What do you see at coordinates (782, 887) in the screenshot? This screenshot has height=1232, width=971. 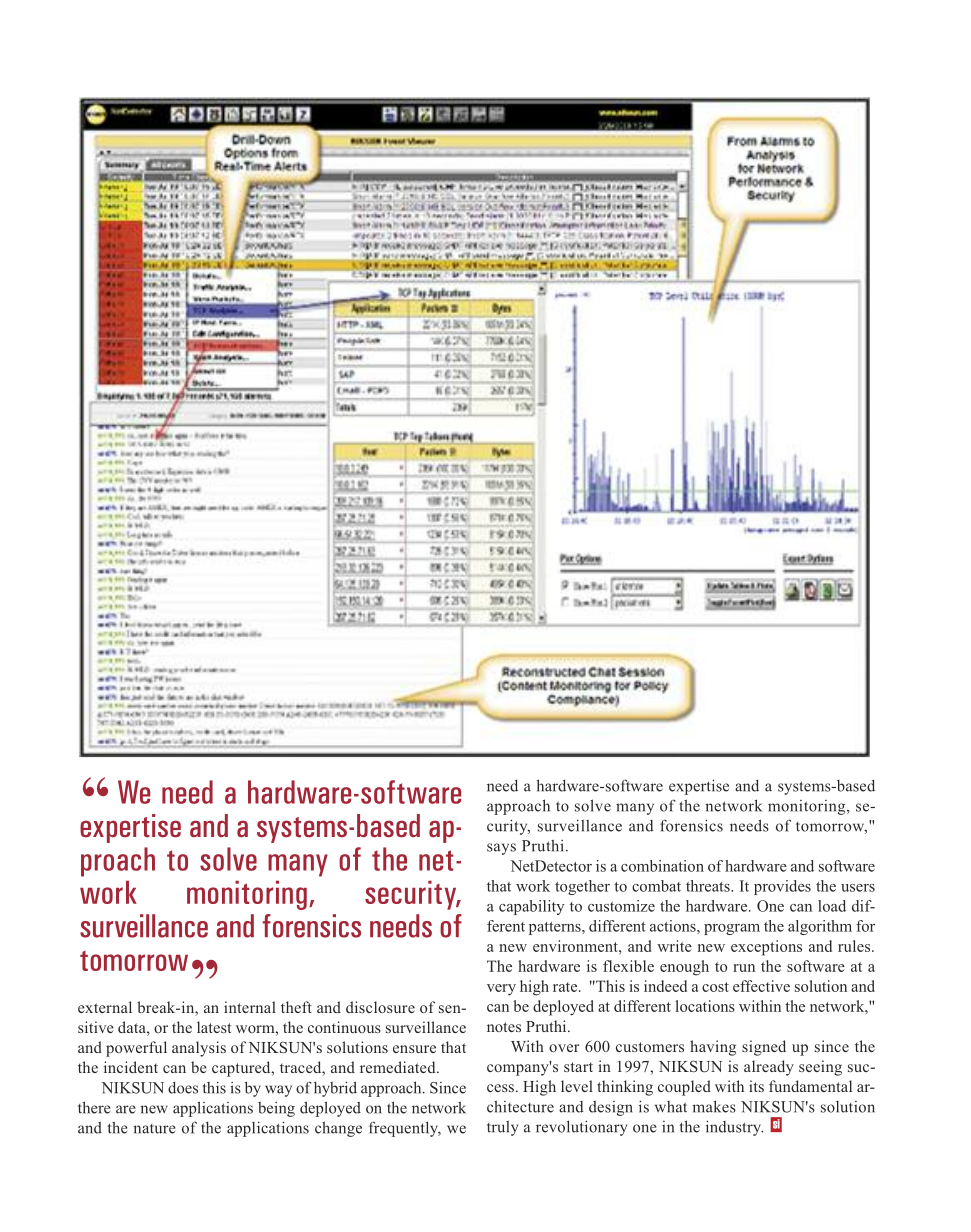 I see `provides` at bounding box center [782, 887].
